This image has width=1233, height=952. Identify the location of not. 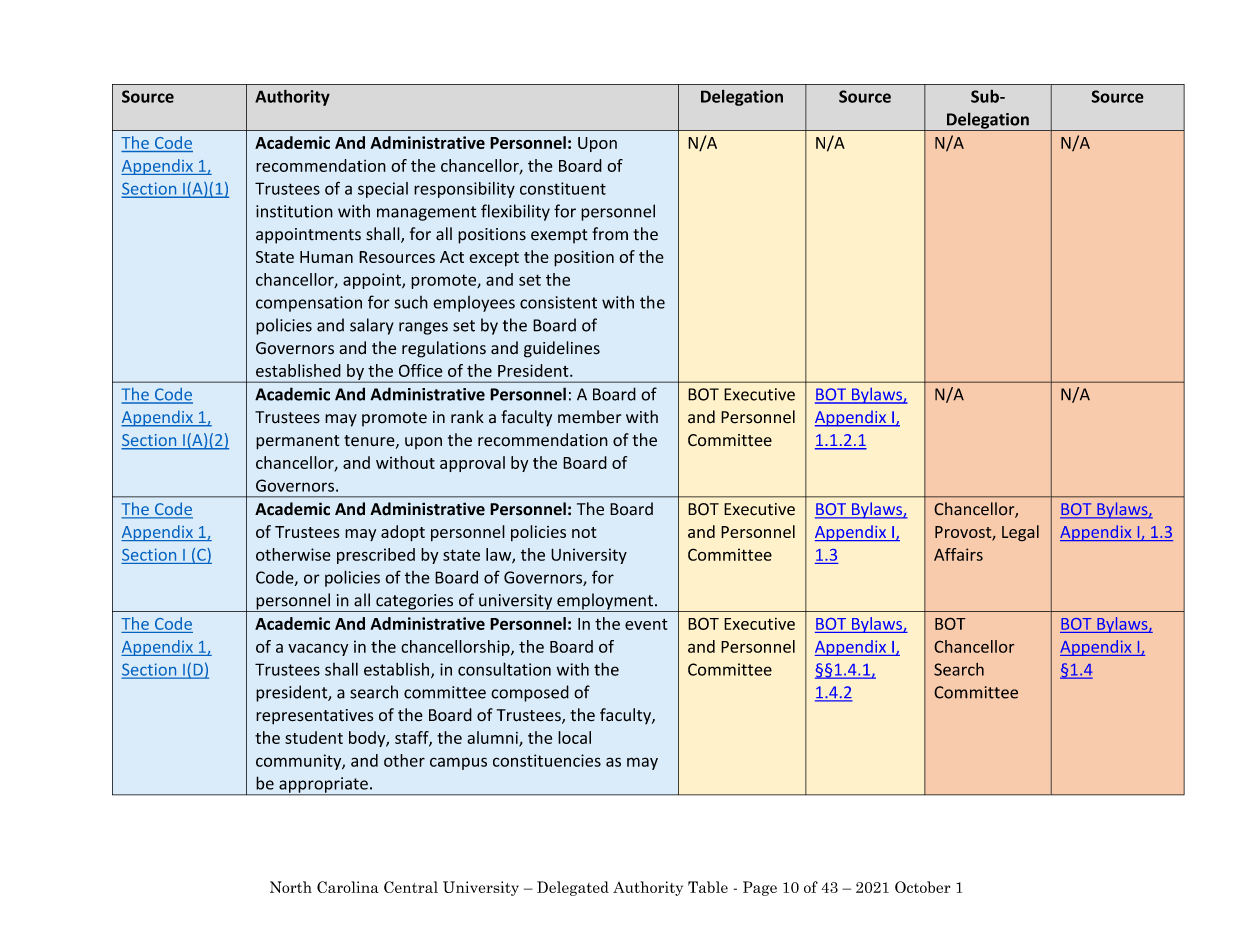
(584, 532).
